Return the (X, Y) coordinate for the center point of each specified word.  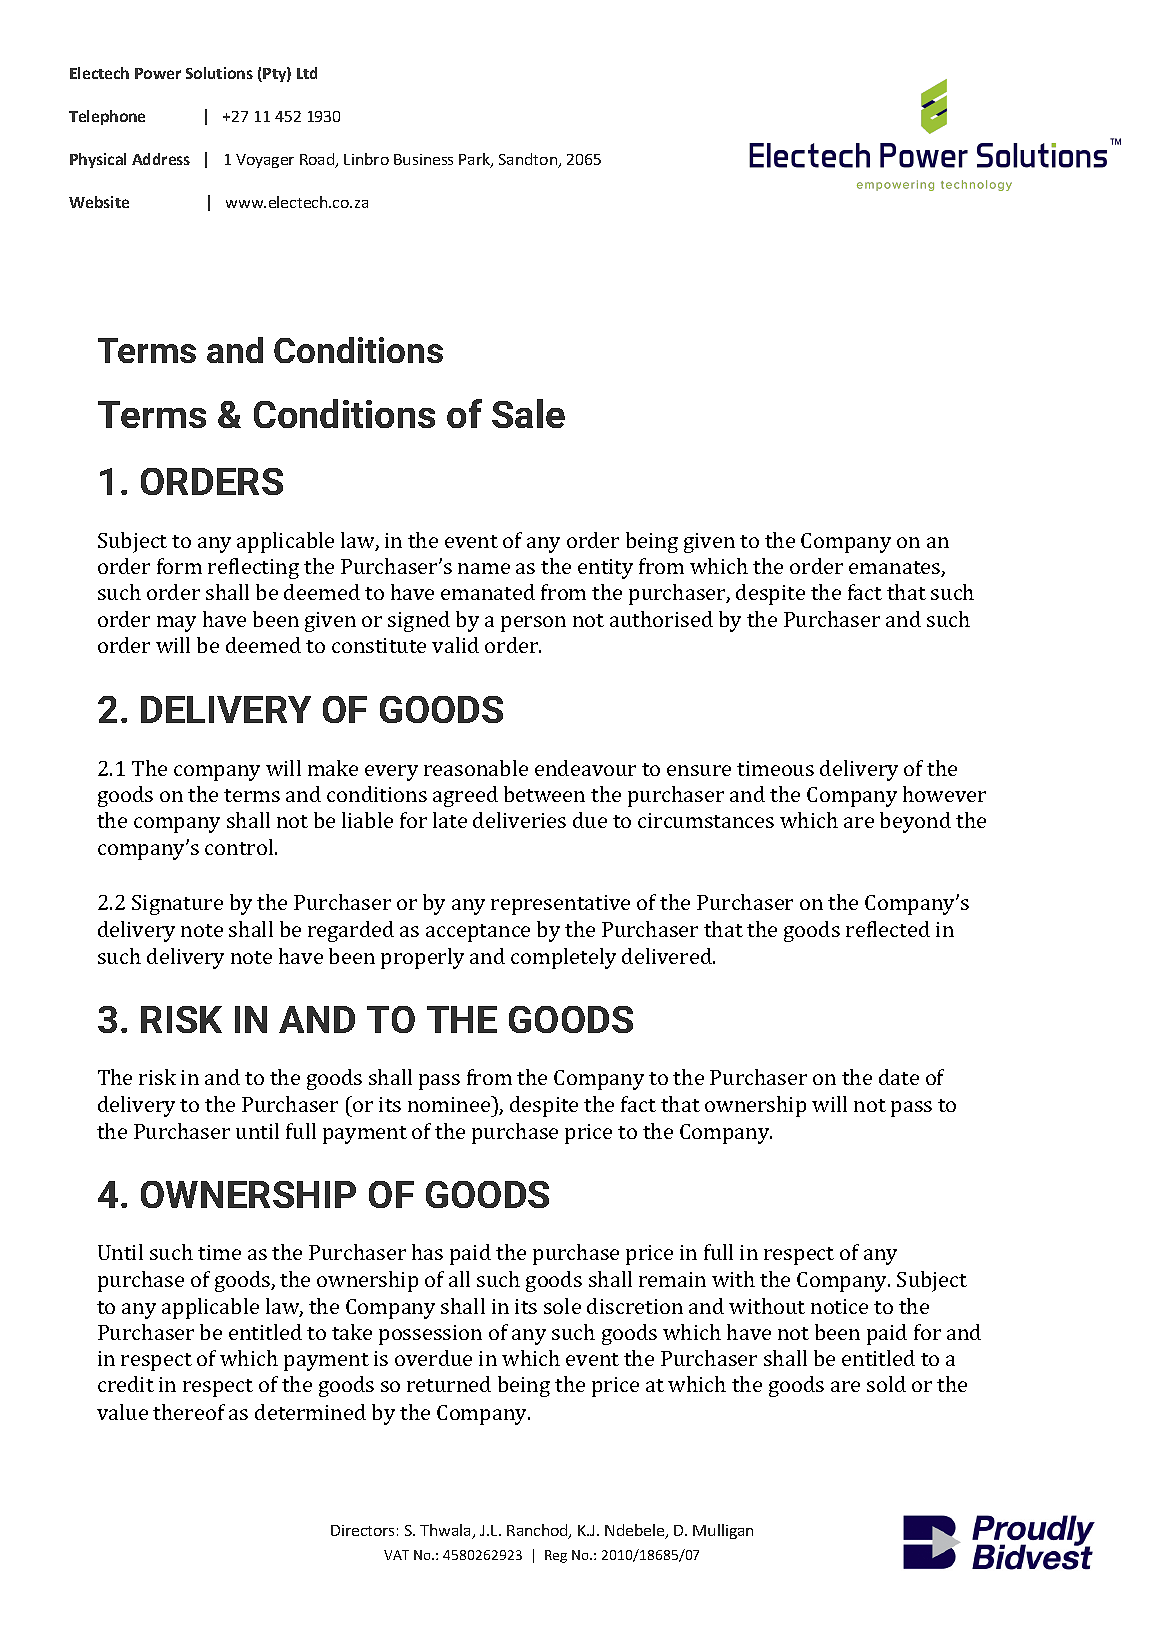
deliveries (519, 820)
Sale (528, 413)
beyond (915, 822)
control (240, 847)
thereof (189, 1412)
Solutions (219, 73)
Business (423, 159)
